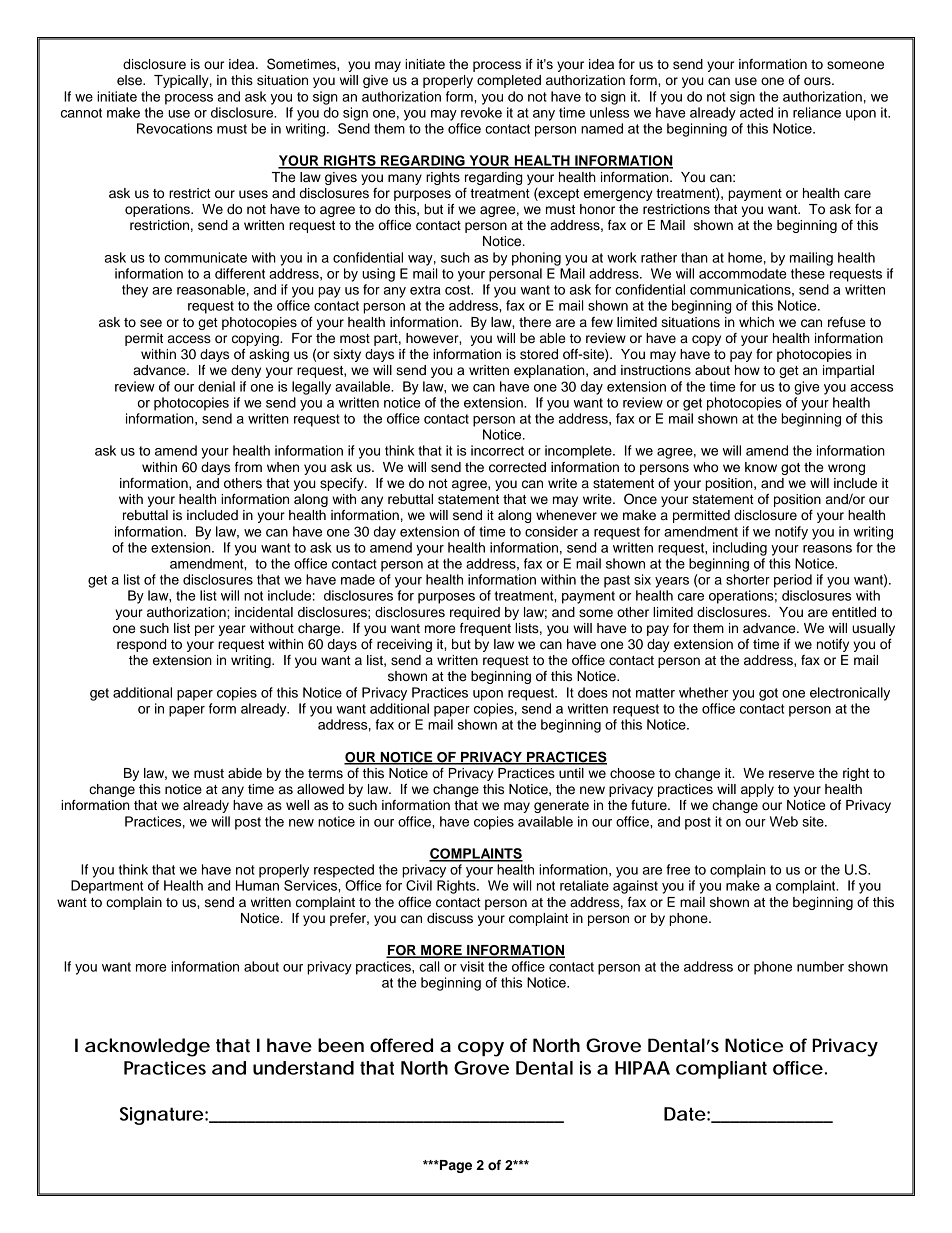  Describe the element at coordinates (756, 322) in the screenshot. I see `which` at that location.
